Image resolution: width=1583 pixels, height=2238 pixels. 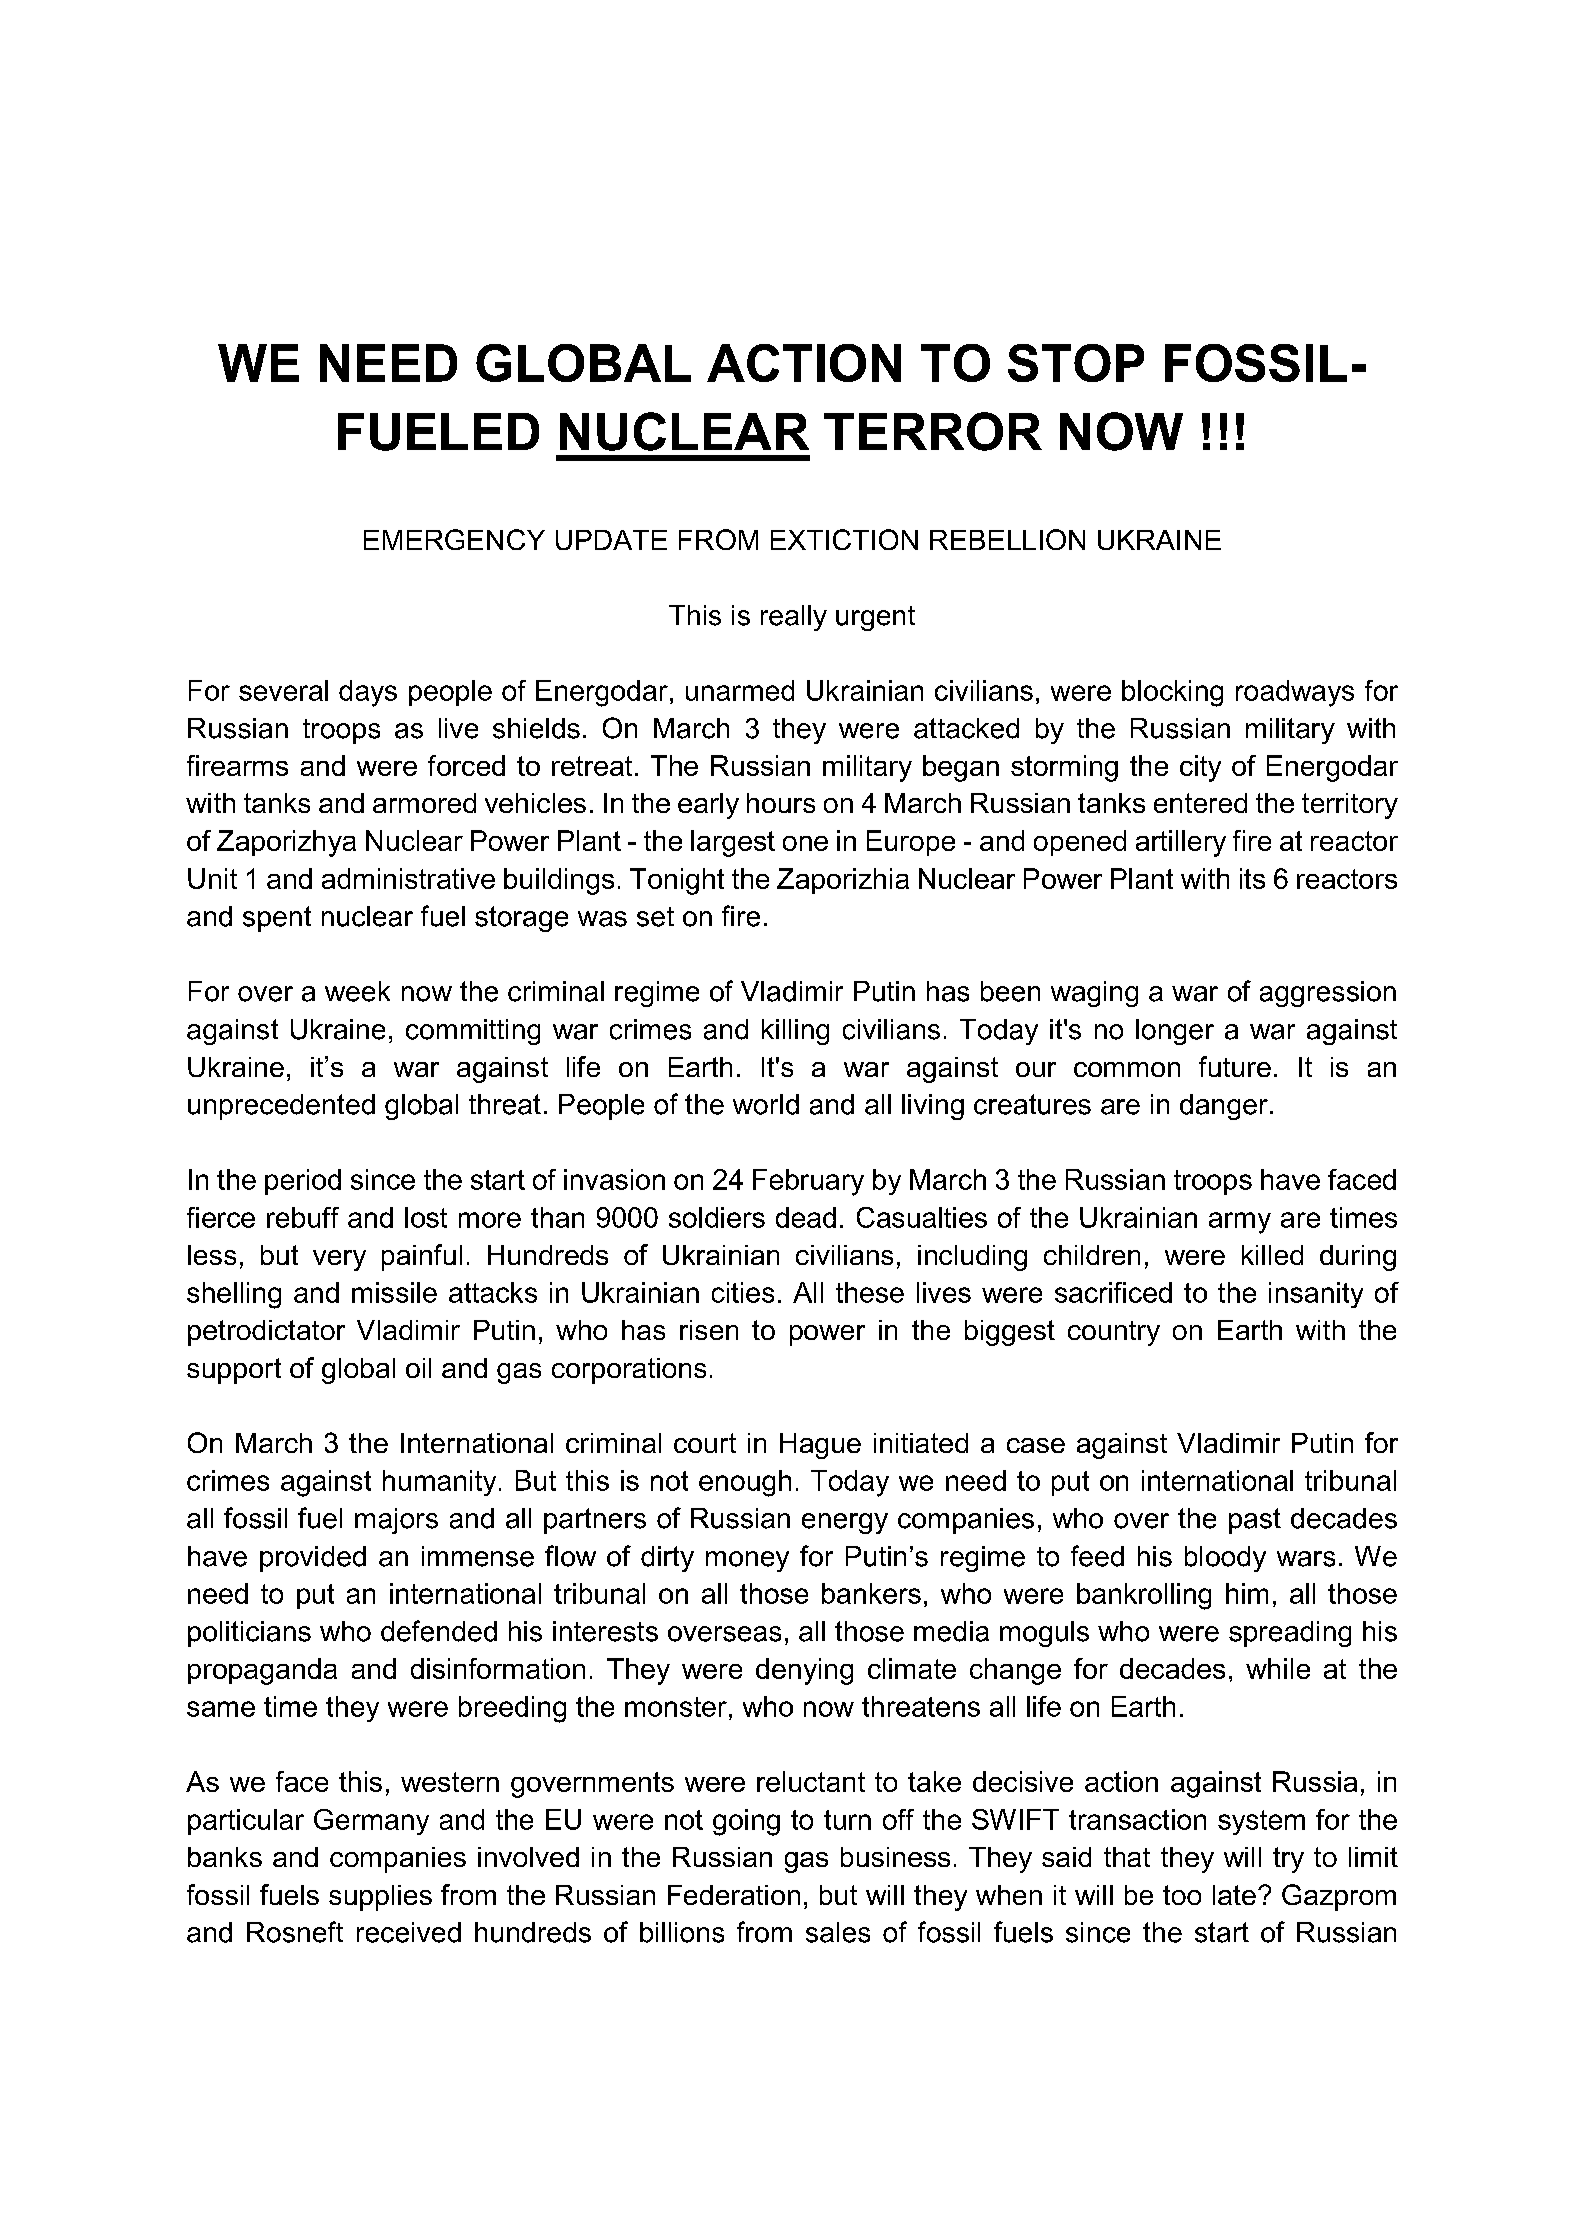 I want to click on TERROR, so click(x=933, y=431).
